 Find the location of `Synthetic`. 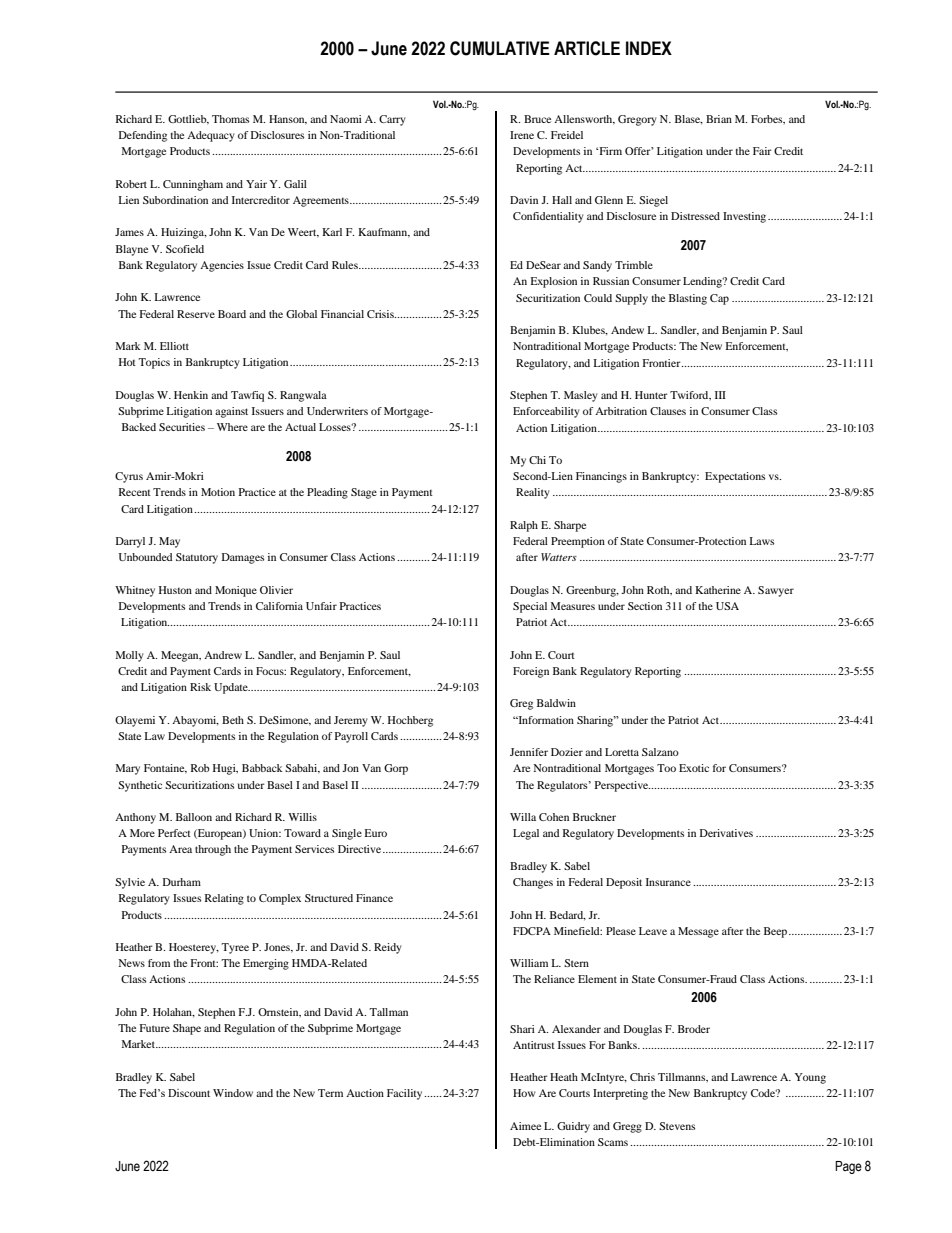

Synthetic is located at coordinates (140, 786).
